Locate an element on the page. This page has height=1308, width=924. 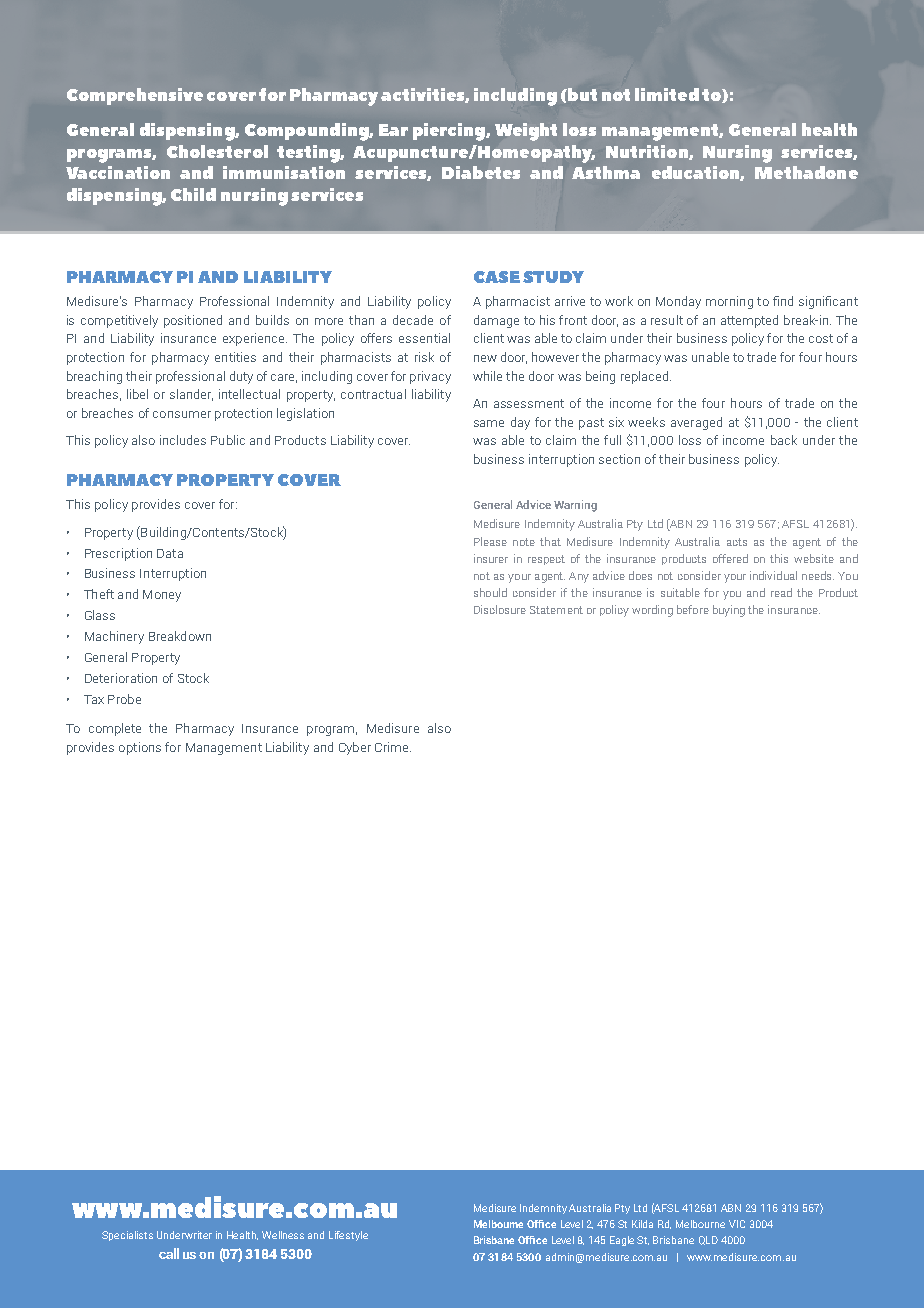
buying is located at coordinates (729, 611).
